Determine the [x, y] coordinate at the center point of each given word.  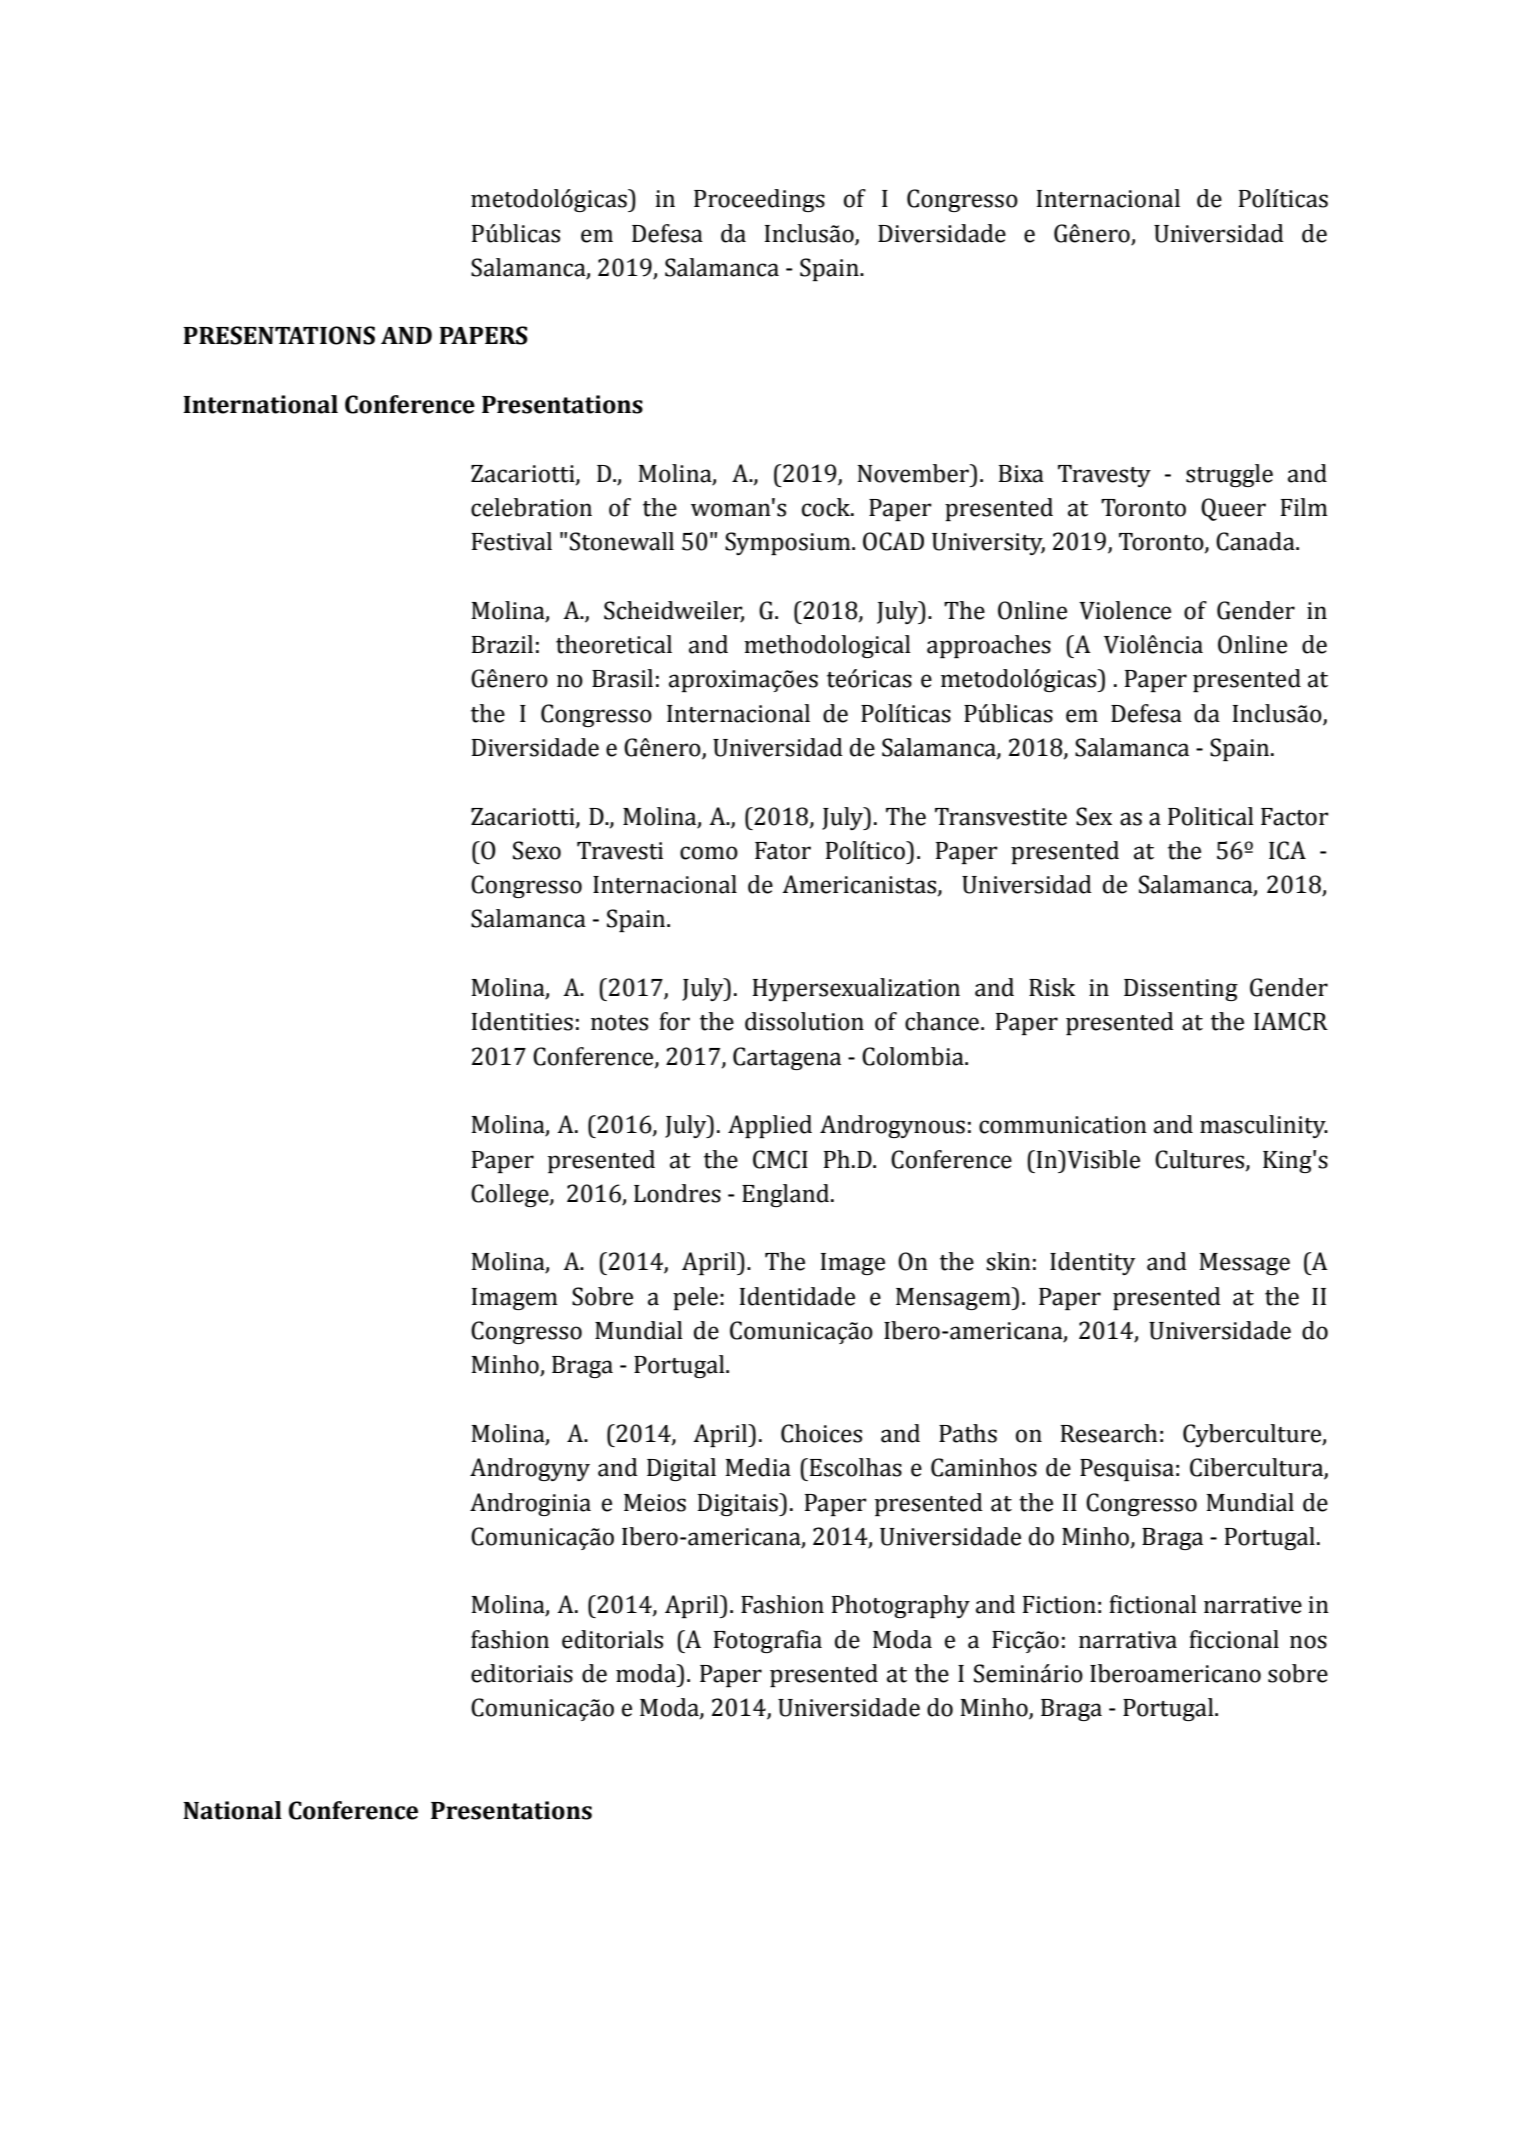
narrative [1253, 1605]
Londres [677, 1193]
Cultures [1201, 1160]
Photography [901, 1606]
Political [1211, 816]
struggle [1229, 475]
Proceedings [759, 200]
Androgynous [892, 1126]
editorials [612, 1639]
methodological [827, 646]
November [914, 473]
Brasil [622, 678]
